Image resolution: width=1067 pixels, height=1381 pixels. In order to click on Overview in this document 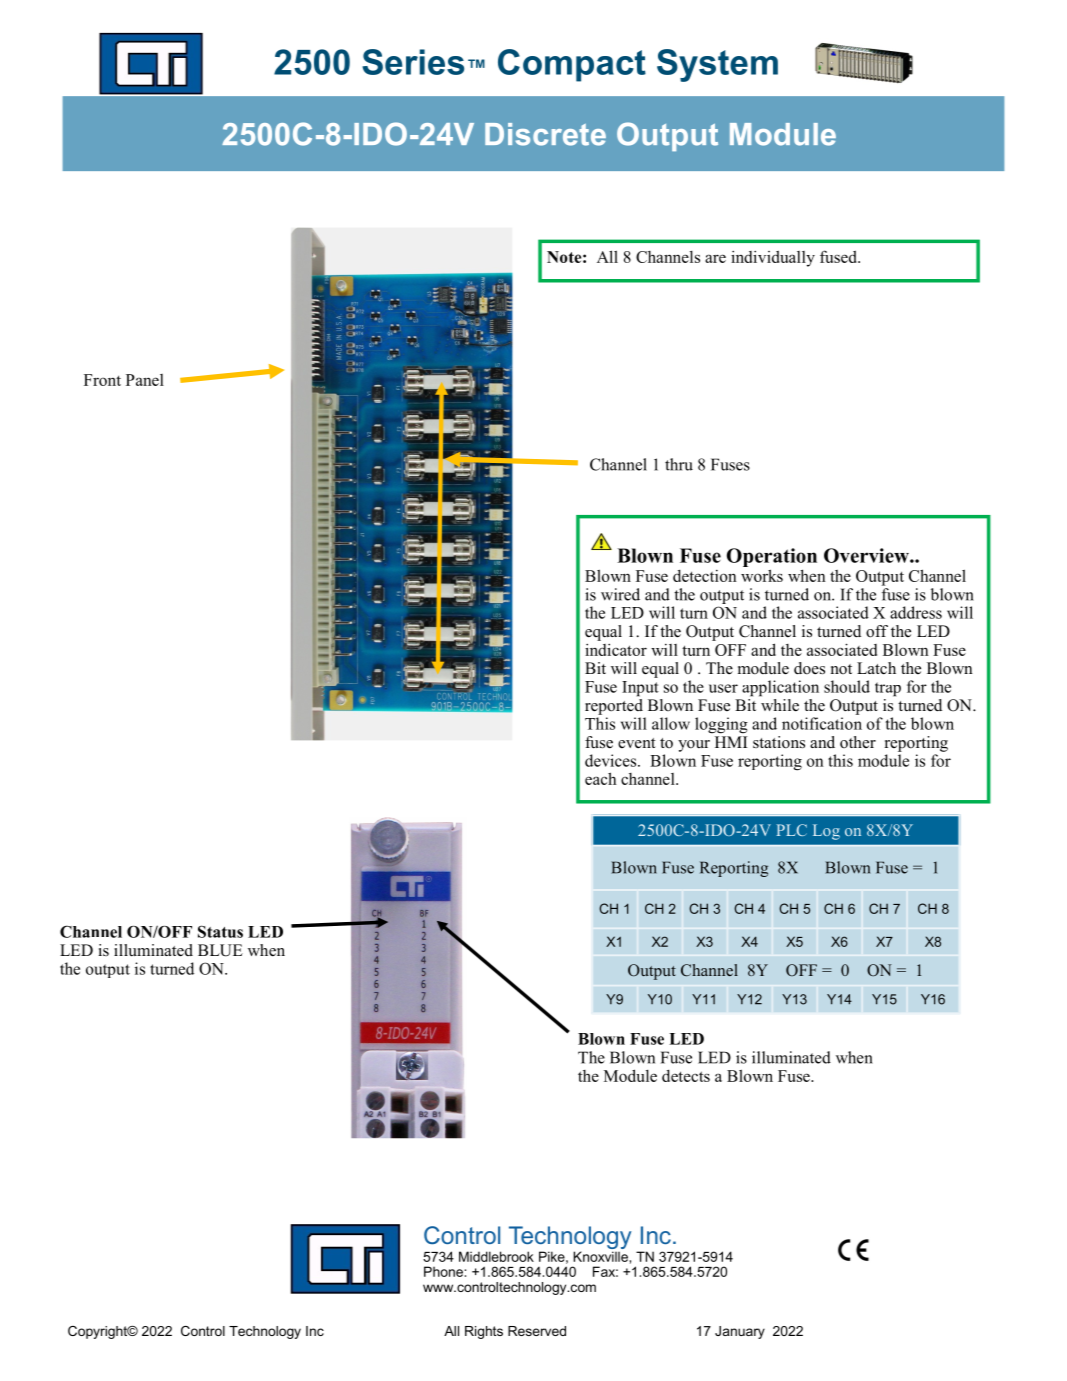, I will do `click(867, 555)`.
